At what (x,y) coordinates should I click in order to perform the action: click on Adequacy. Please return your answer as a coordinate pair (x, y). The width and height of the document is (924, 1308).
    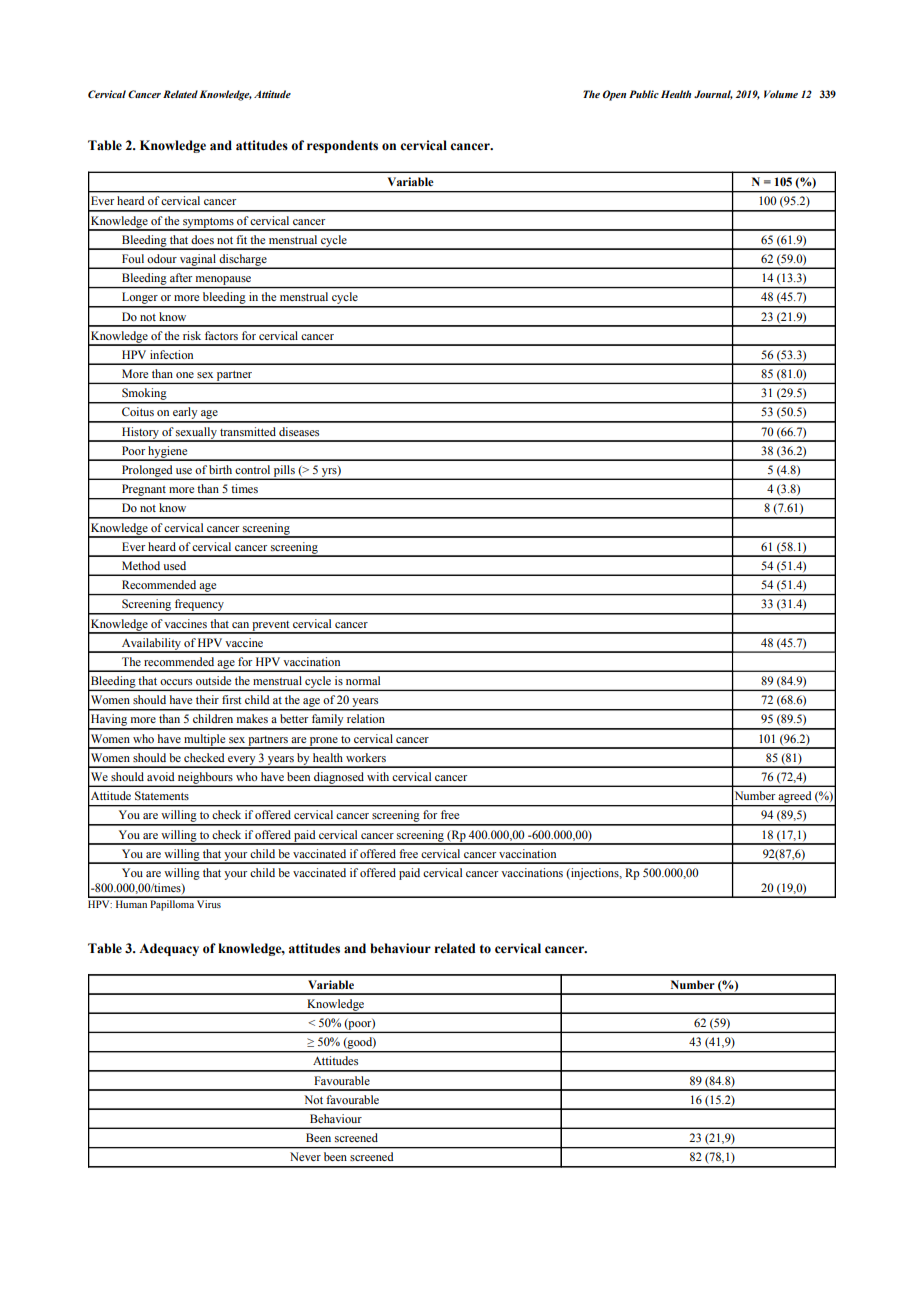
    Looking at the image, I should click on (169, 949).
